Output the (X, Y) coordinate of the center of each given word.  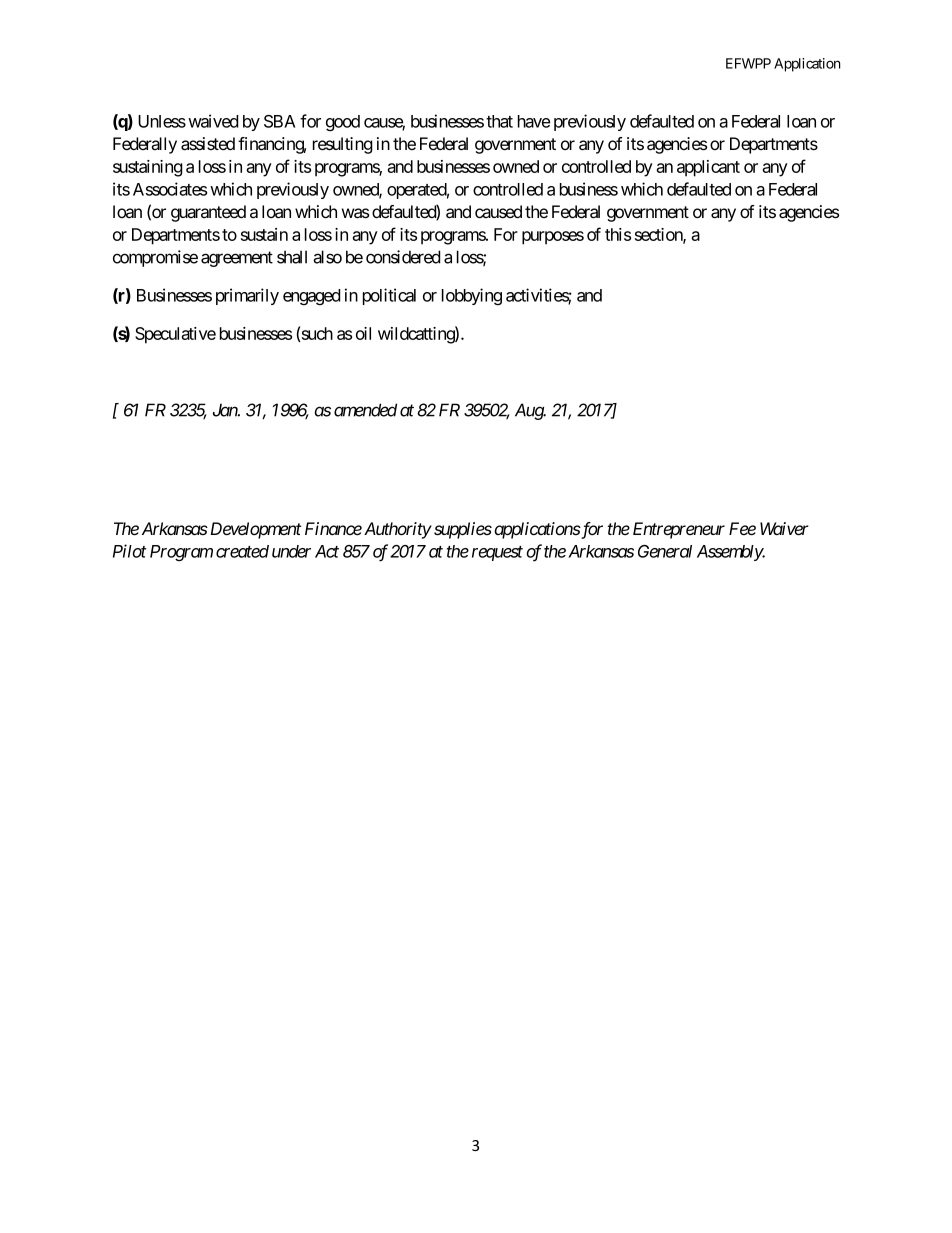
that (499, 121)
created (242, 551)
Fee (742, 528)
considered (403, 257)
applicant (708, 168)
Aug (530, 411)
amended (365, 410)
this (618, 234)
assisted (208, 144)
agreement (237, 259)
